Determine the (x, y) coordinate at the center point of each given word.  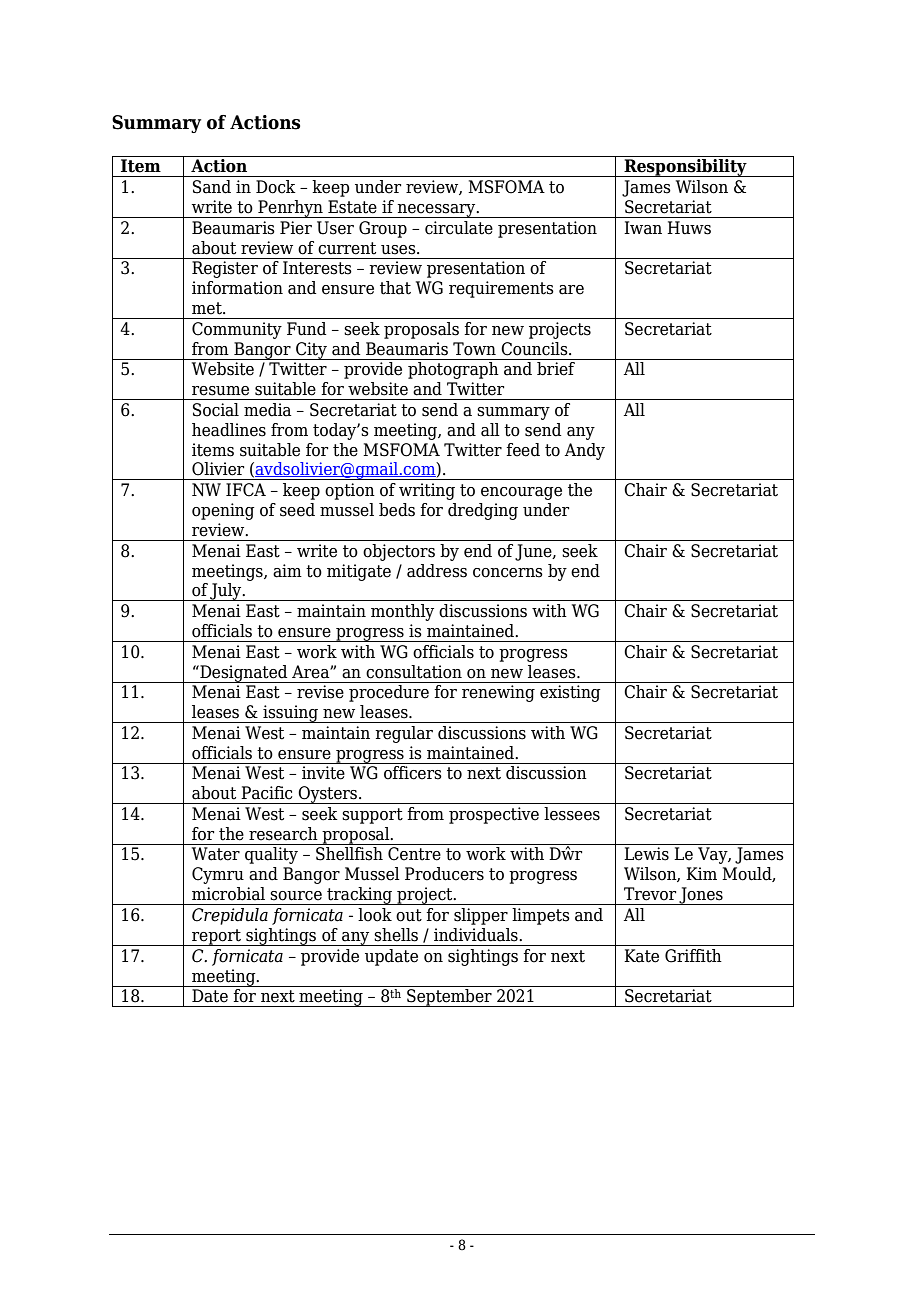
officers (413, 773)
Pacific (266, 793)
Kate (641, 956)
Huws (689, 228)
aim (287, 571)
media (268, 410)
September (449, 998)
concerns (508, 573)
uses (399, 250)
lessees (572, 814)
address (437, 571)
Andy (585, 451)
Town (474, 349)
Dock (276, 187)
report (216, 937)
